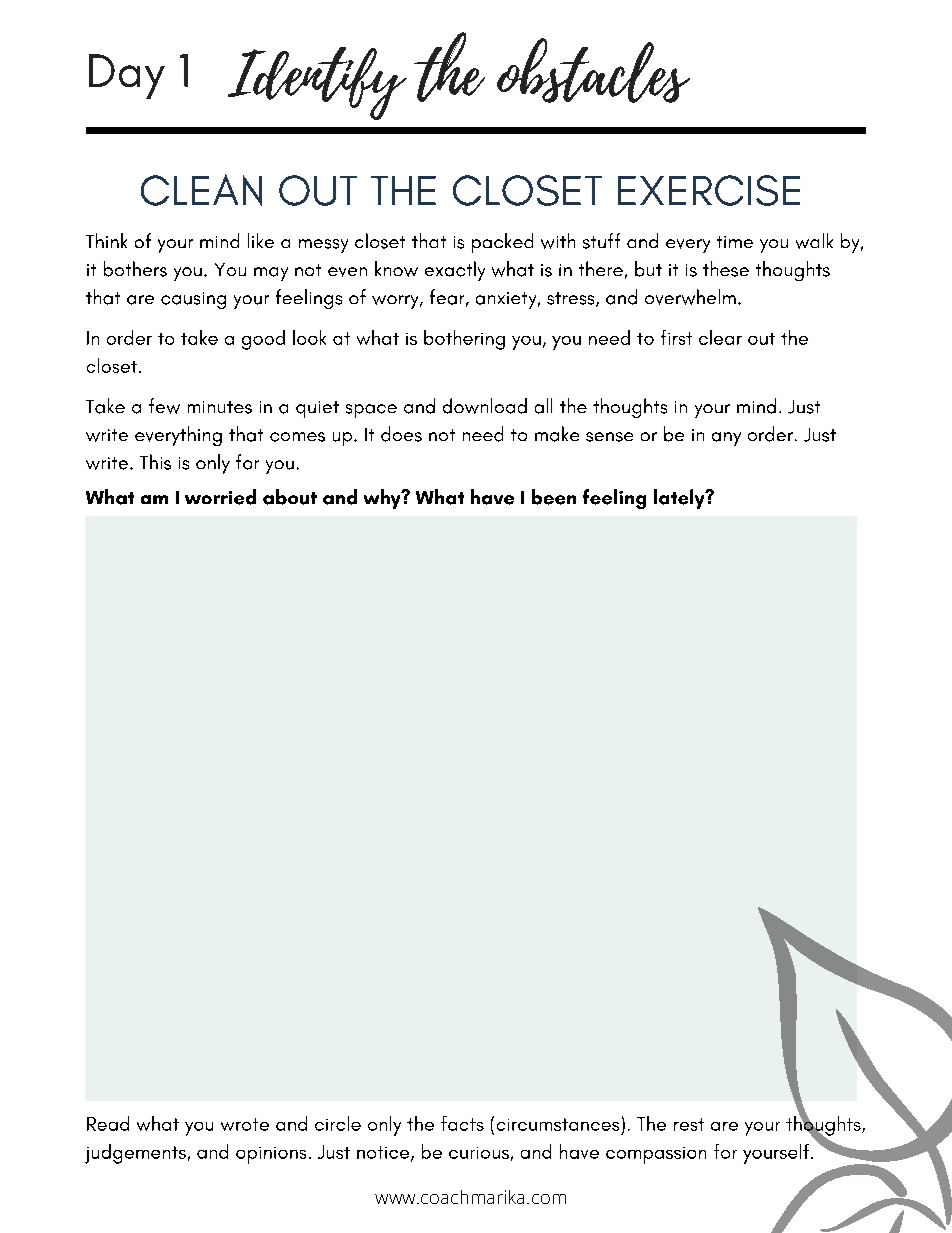 The image size is (952, 1233). Describe the element at coordinates (479, 1153) in the screenshot. I see `curious` at that location.
